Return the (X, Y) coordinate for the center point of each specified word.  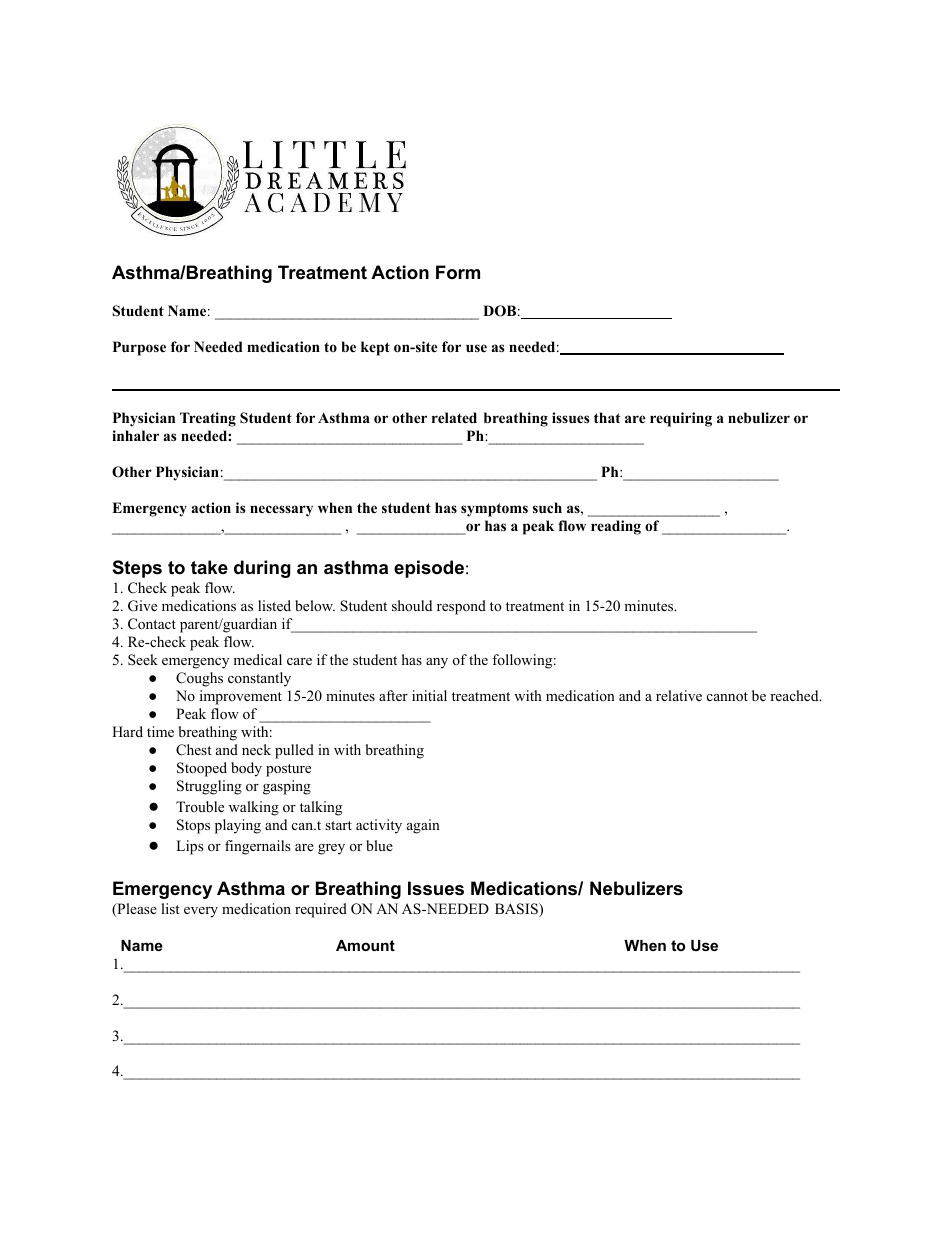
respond (461, 607)
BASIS (517, 910)
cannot (727, 697)
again (423, 826)
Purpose (139, 348)
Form (458, 272)
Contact (152, 624)
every (201, 912)
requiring (681, 419)
